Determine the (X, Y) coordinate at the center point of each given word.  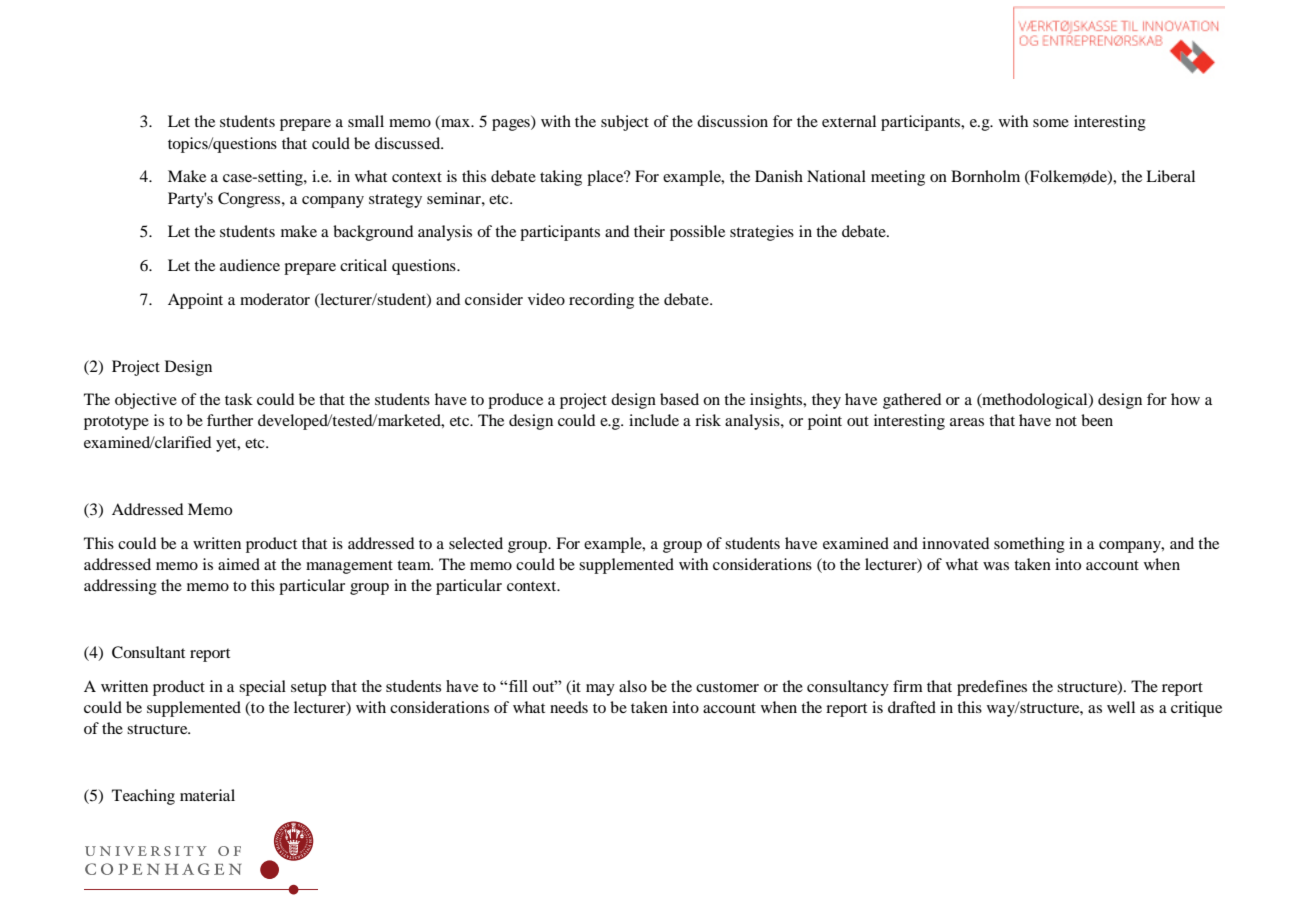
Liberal (1170, 176)
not (1066, 421)
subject (625, 123)
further (230, 420)
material (207, 795)
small (366, 121)
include (654, 420)
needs (569, 707)
